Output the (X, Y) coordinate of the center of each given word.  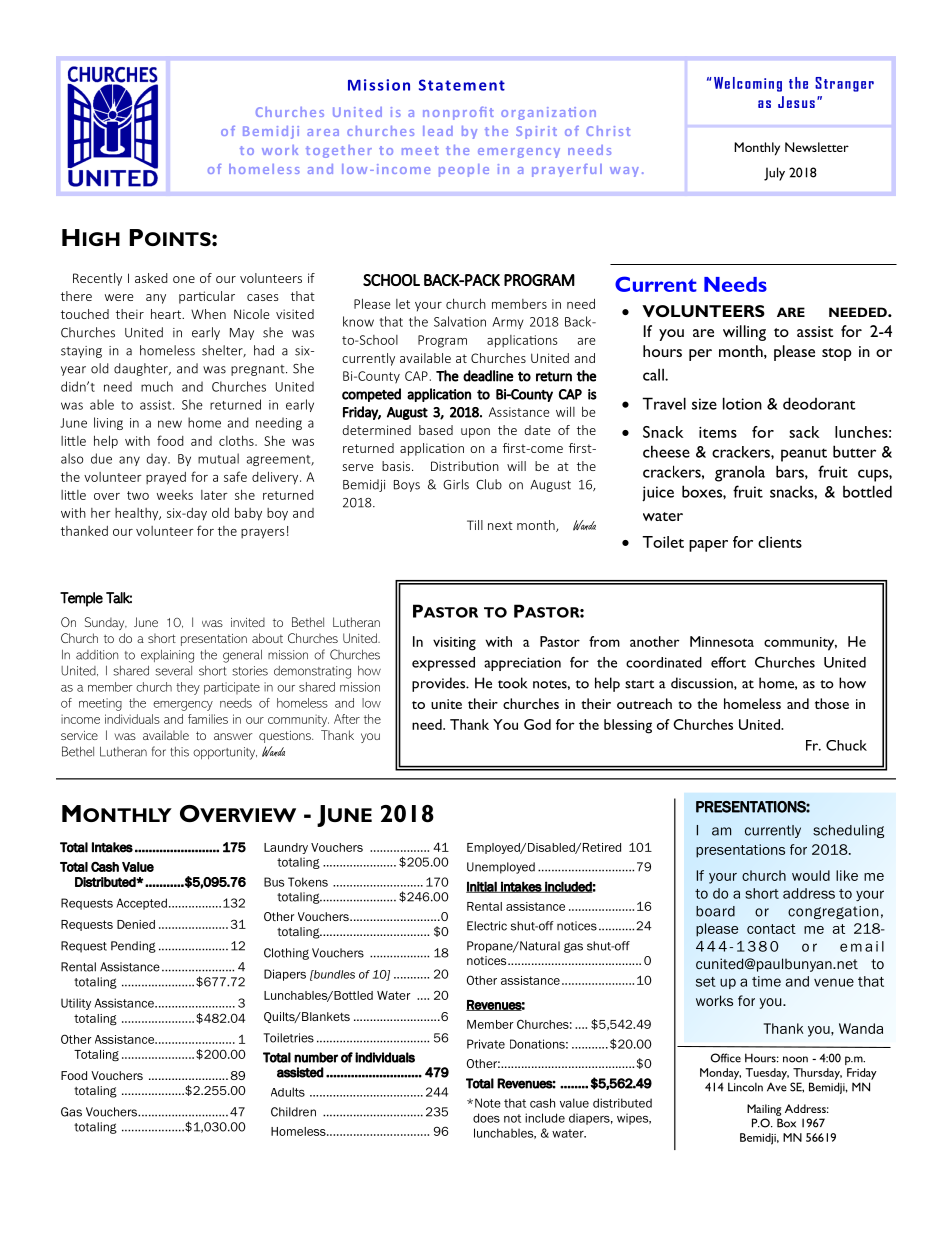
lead (438, 131)
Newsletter (817, 147)
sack (804, 432)
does (486, 1118)
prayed (166, 478)
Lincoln (745, 1087)
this (179, 752)
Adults (288, 1092)
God (537, 724)
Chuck (846, 745)
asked (151, 278)
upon (475, 433)
